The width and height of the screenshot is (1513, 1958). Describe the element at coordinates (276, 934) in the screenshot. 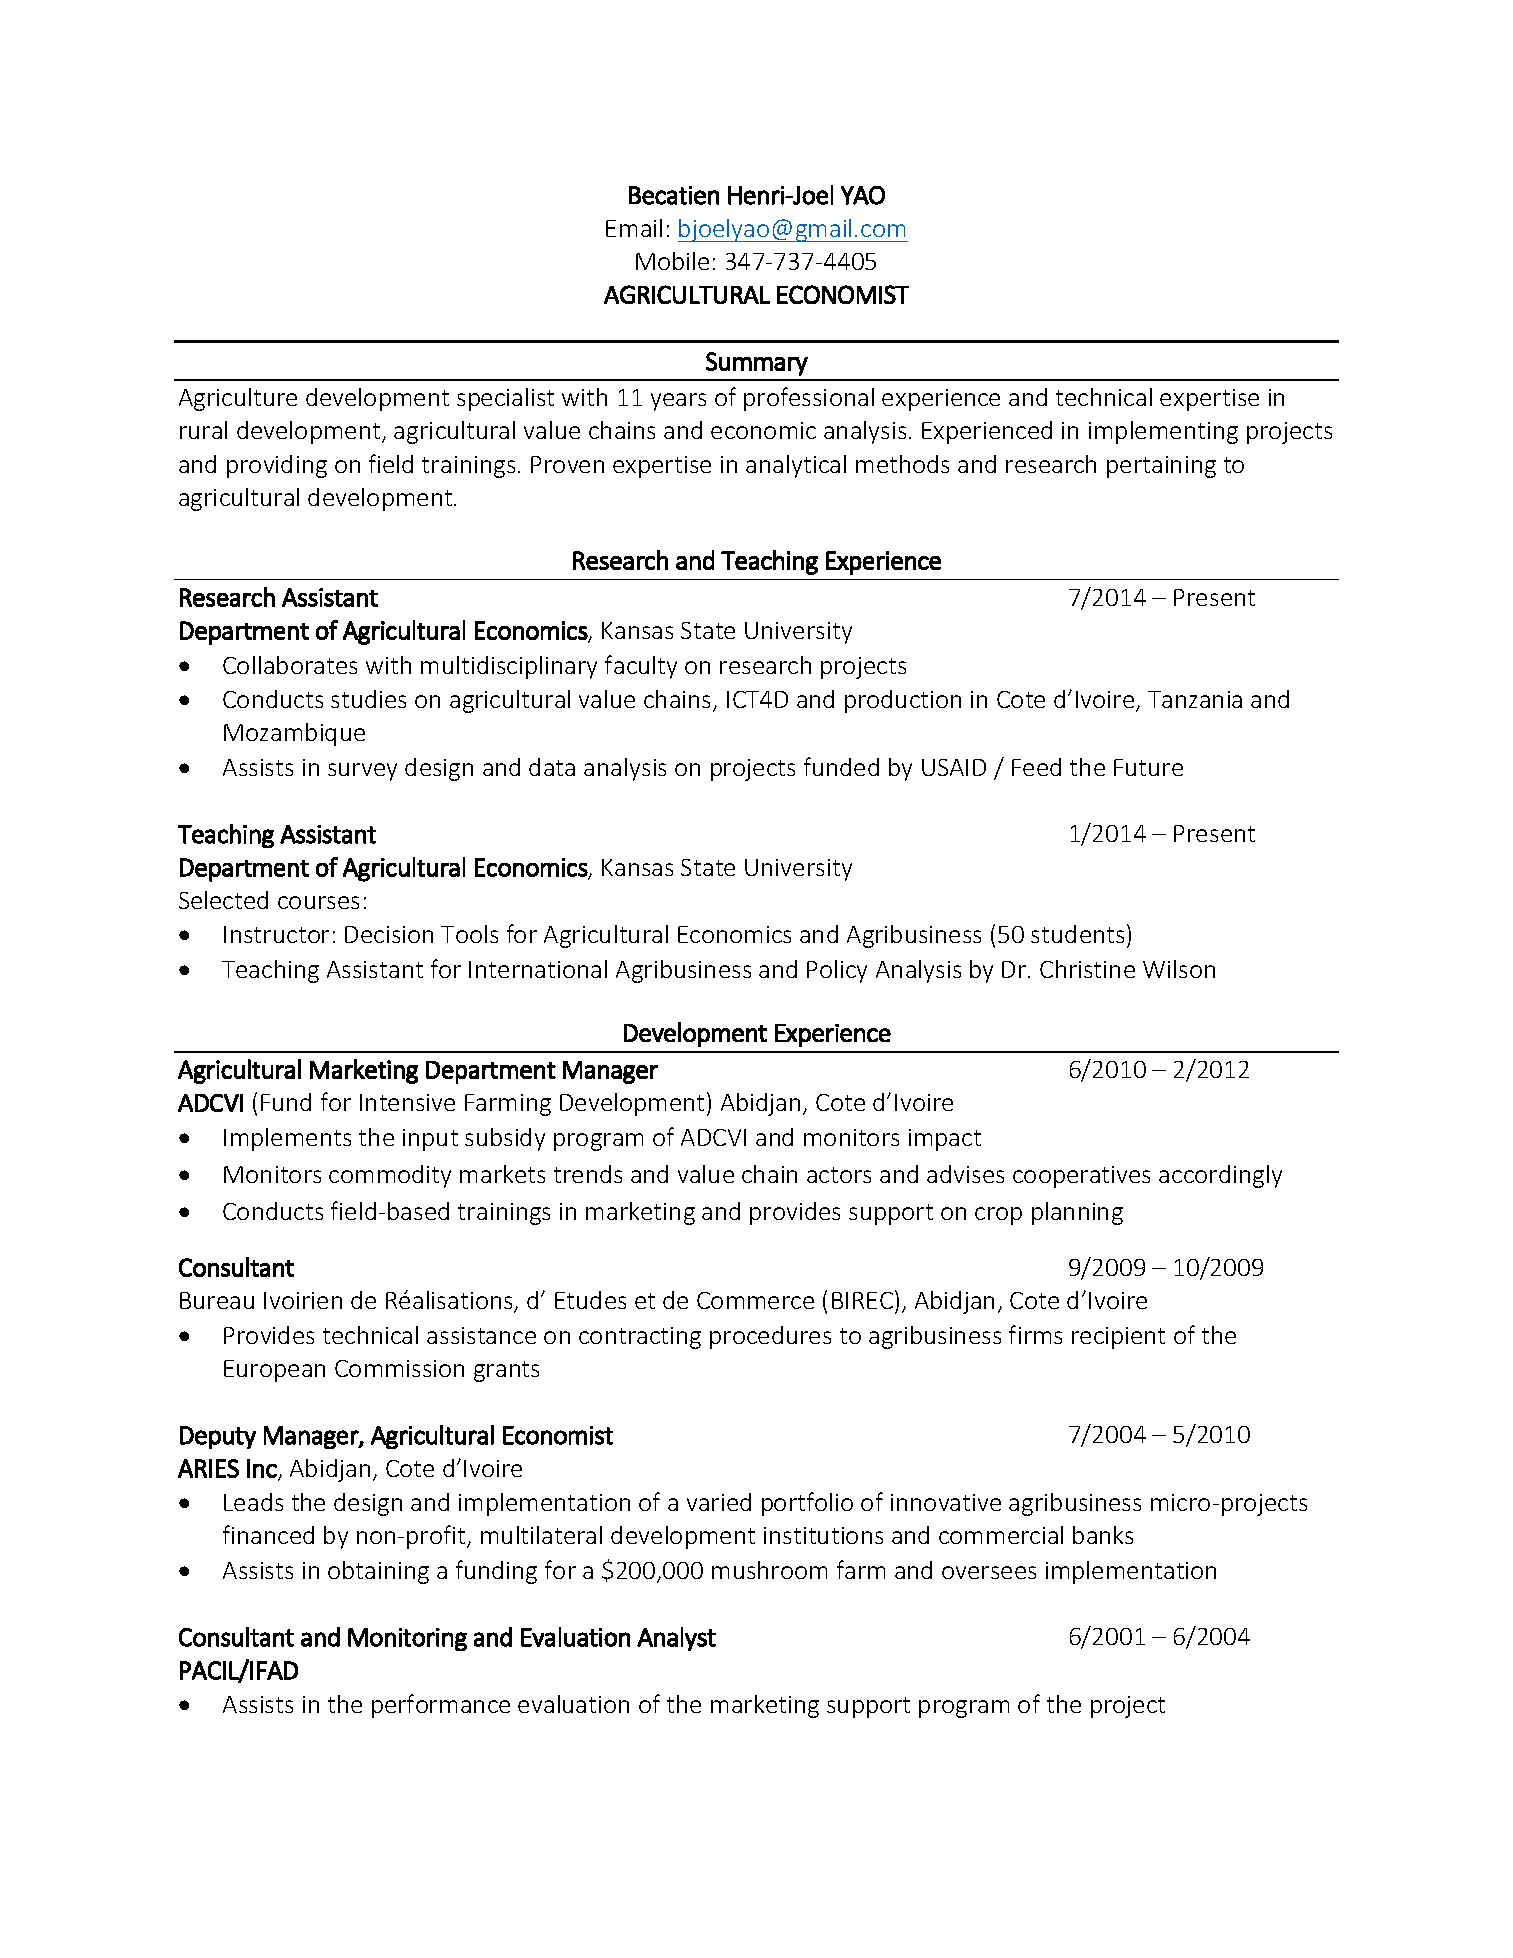

I see `Instructor` at that location.
